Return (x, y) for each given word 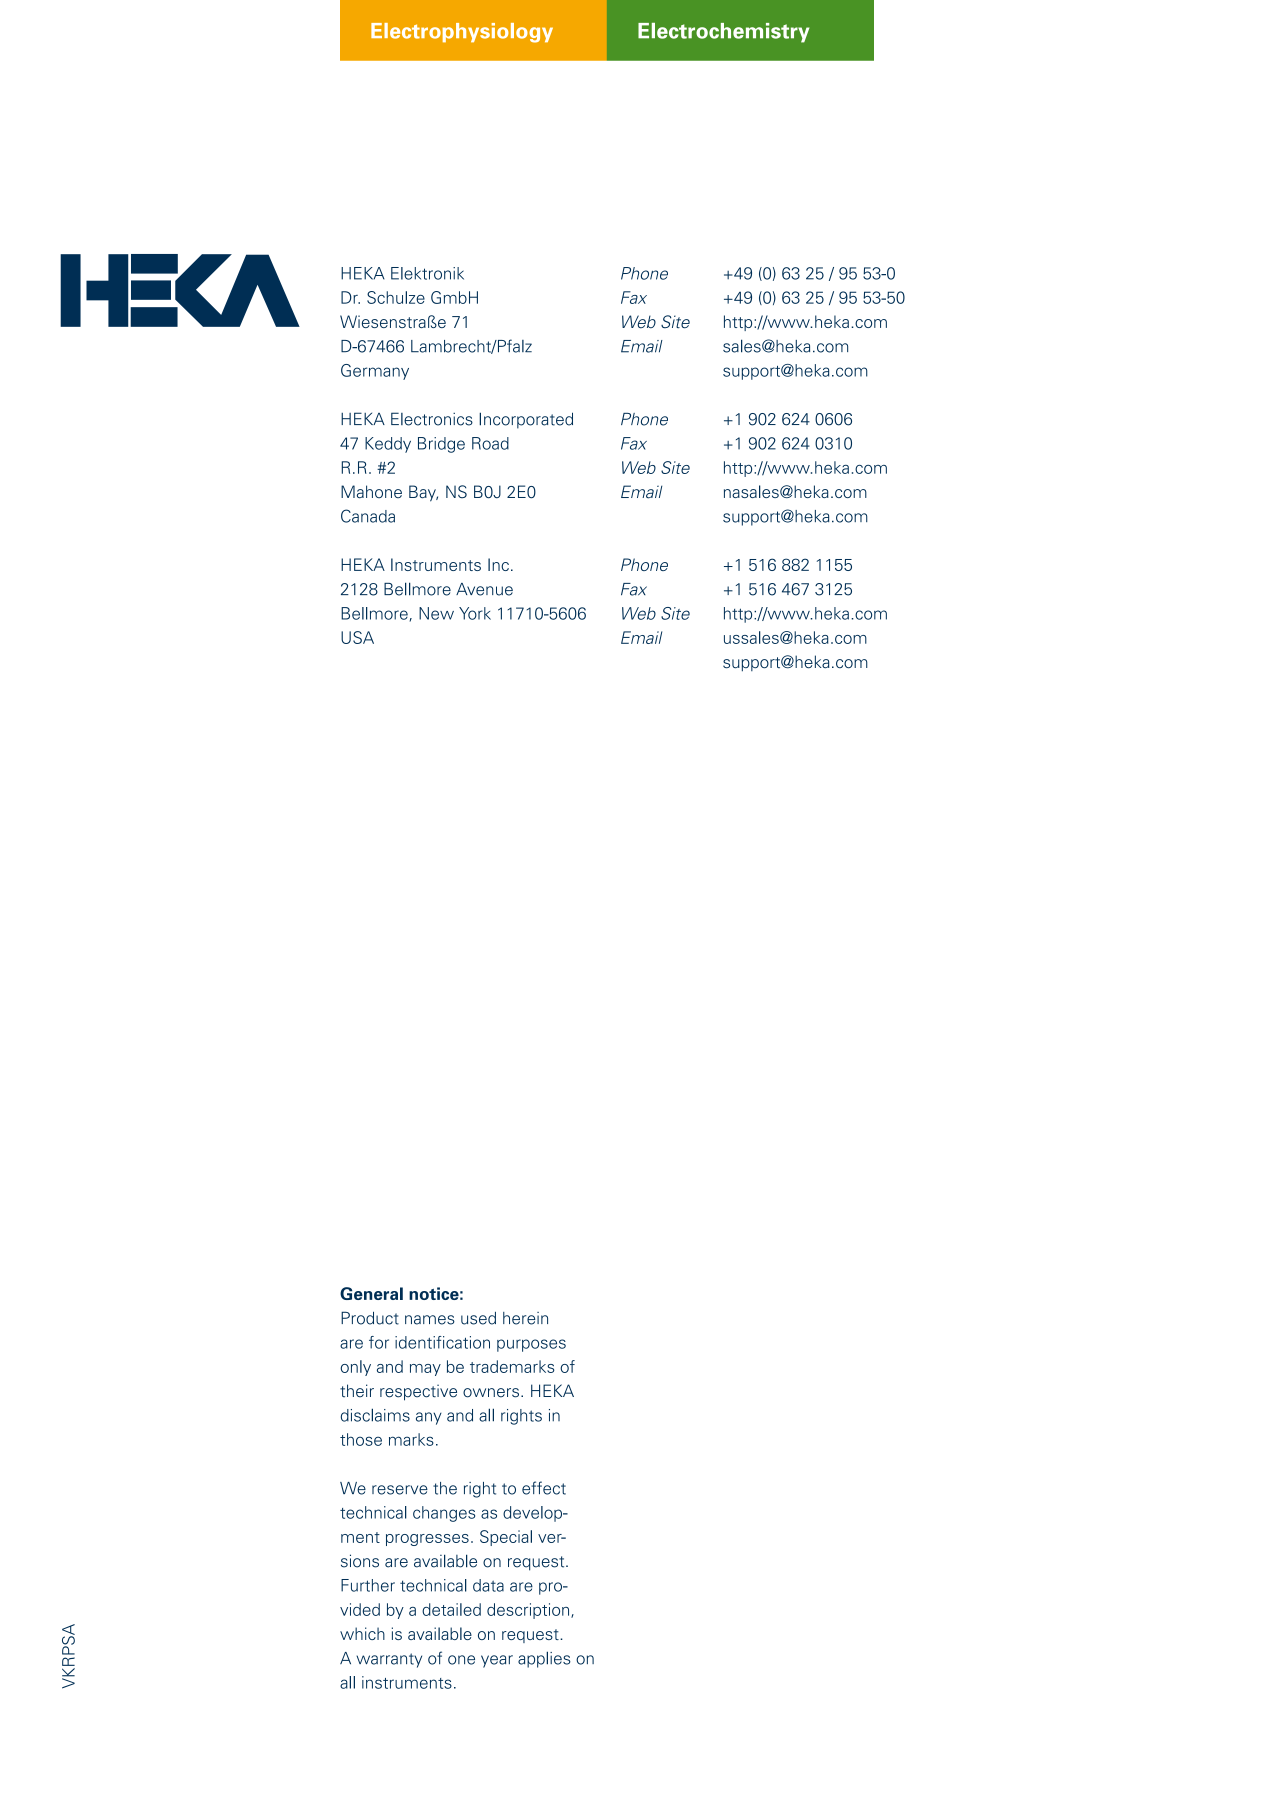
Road (490, 443)
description (529, 1611)
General (371, 1293)
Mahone (371, 492)
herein (525, 1318)
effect (544, 1488)
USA (357, 637)
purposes (531, 1345)
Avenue (484, 589)
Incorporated (526, 420)
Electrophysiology (462, 33)
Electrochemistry (723, 33)
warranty (389, 1660)
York (475, 613)
